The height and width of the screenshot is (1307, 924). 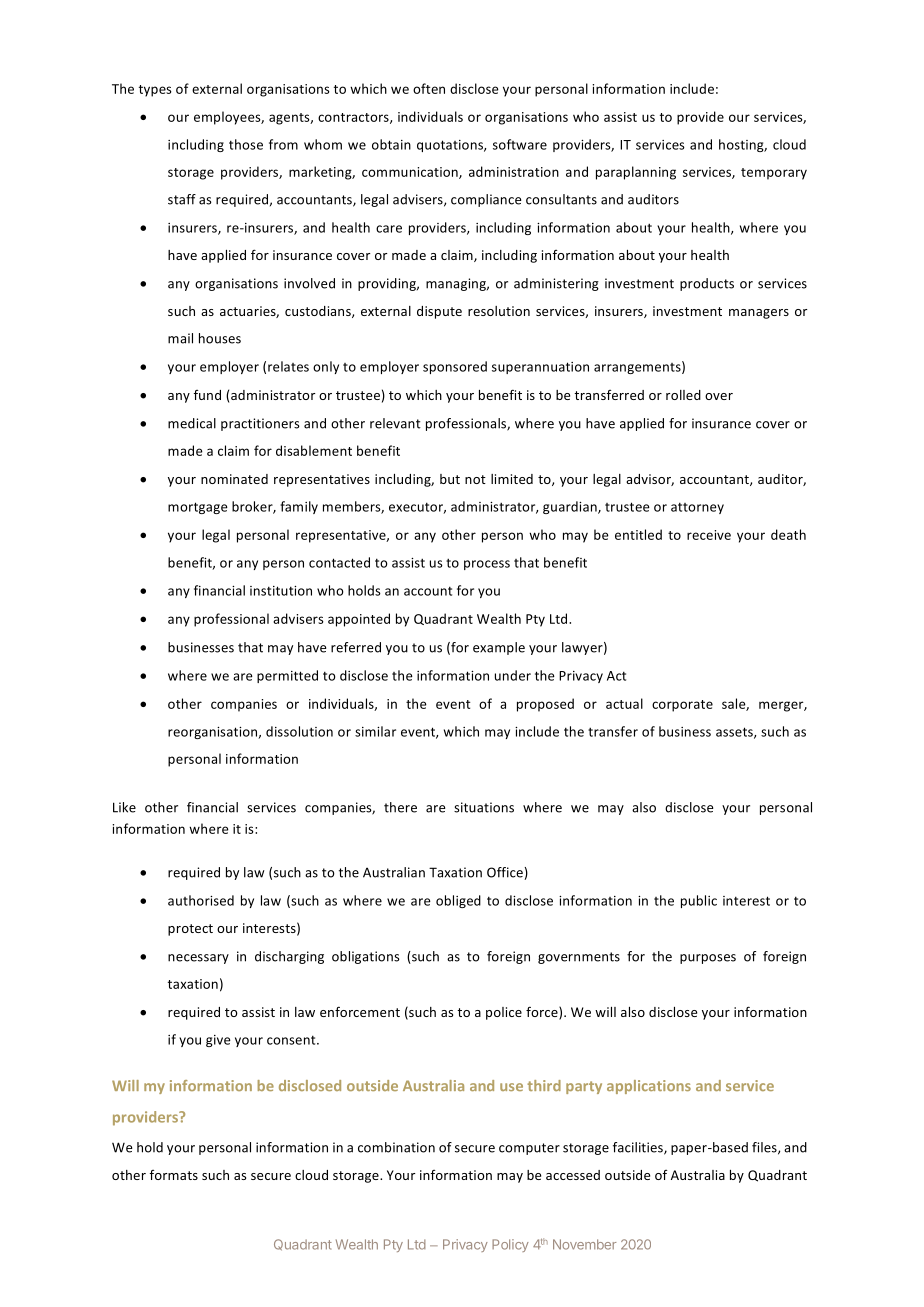 What do you see at coordinates (683, 395) in the screenshot?
I see `rolled` at bounding box center [683, 395].
